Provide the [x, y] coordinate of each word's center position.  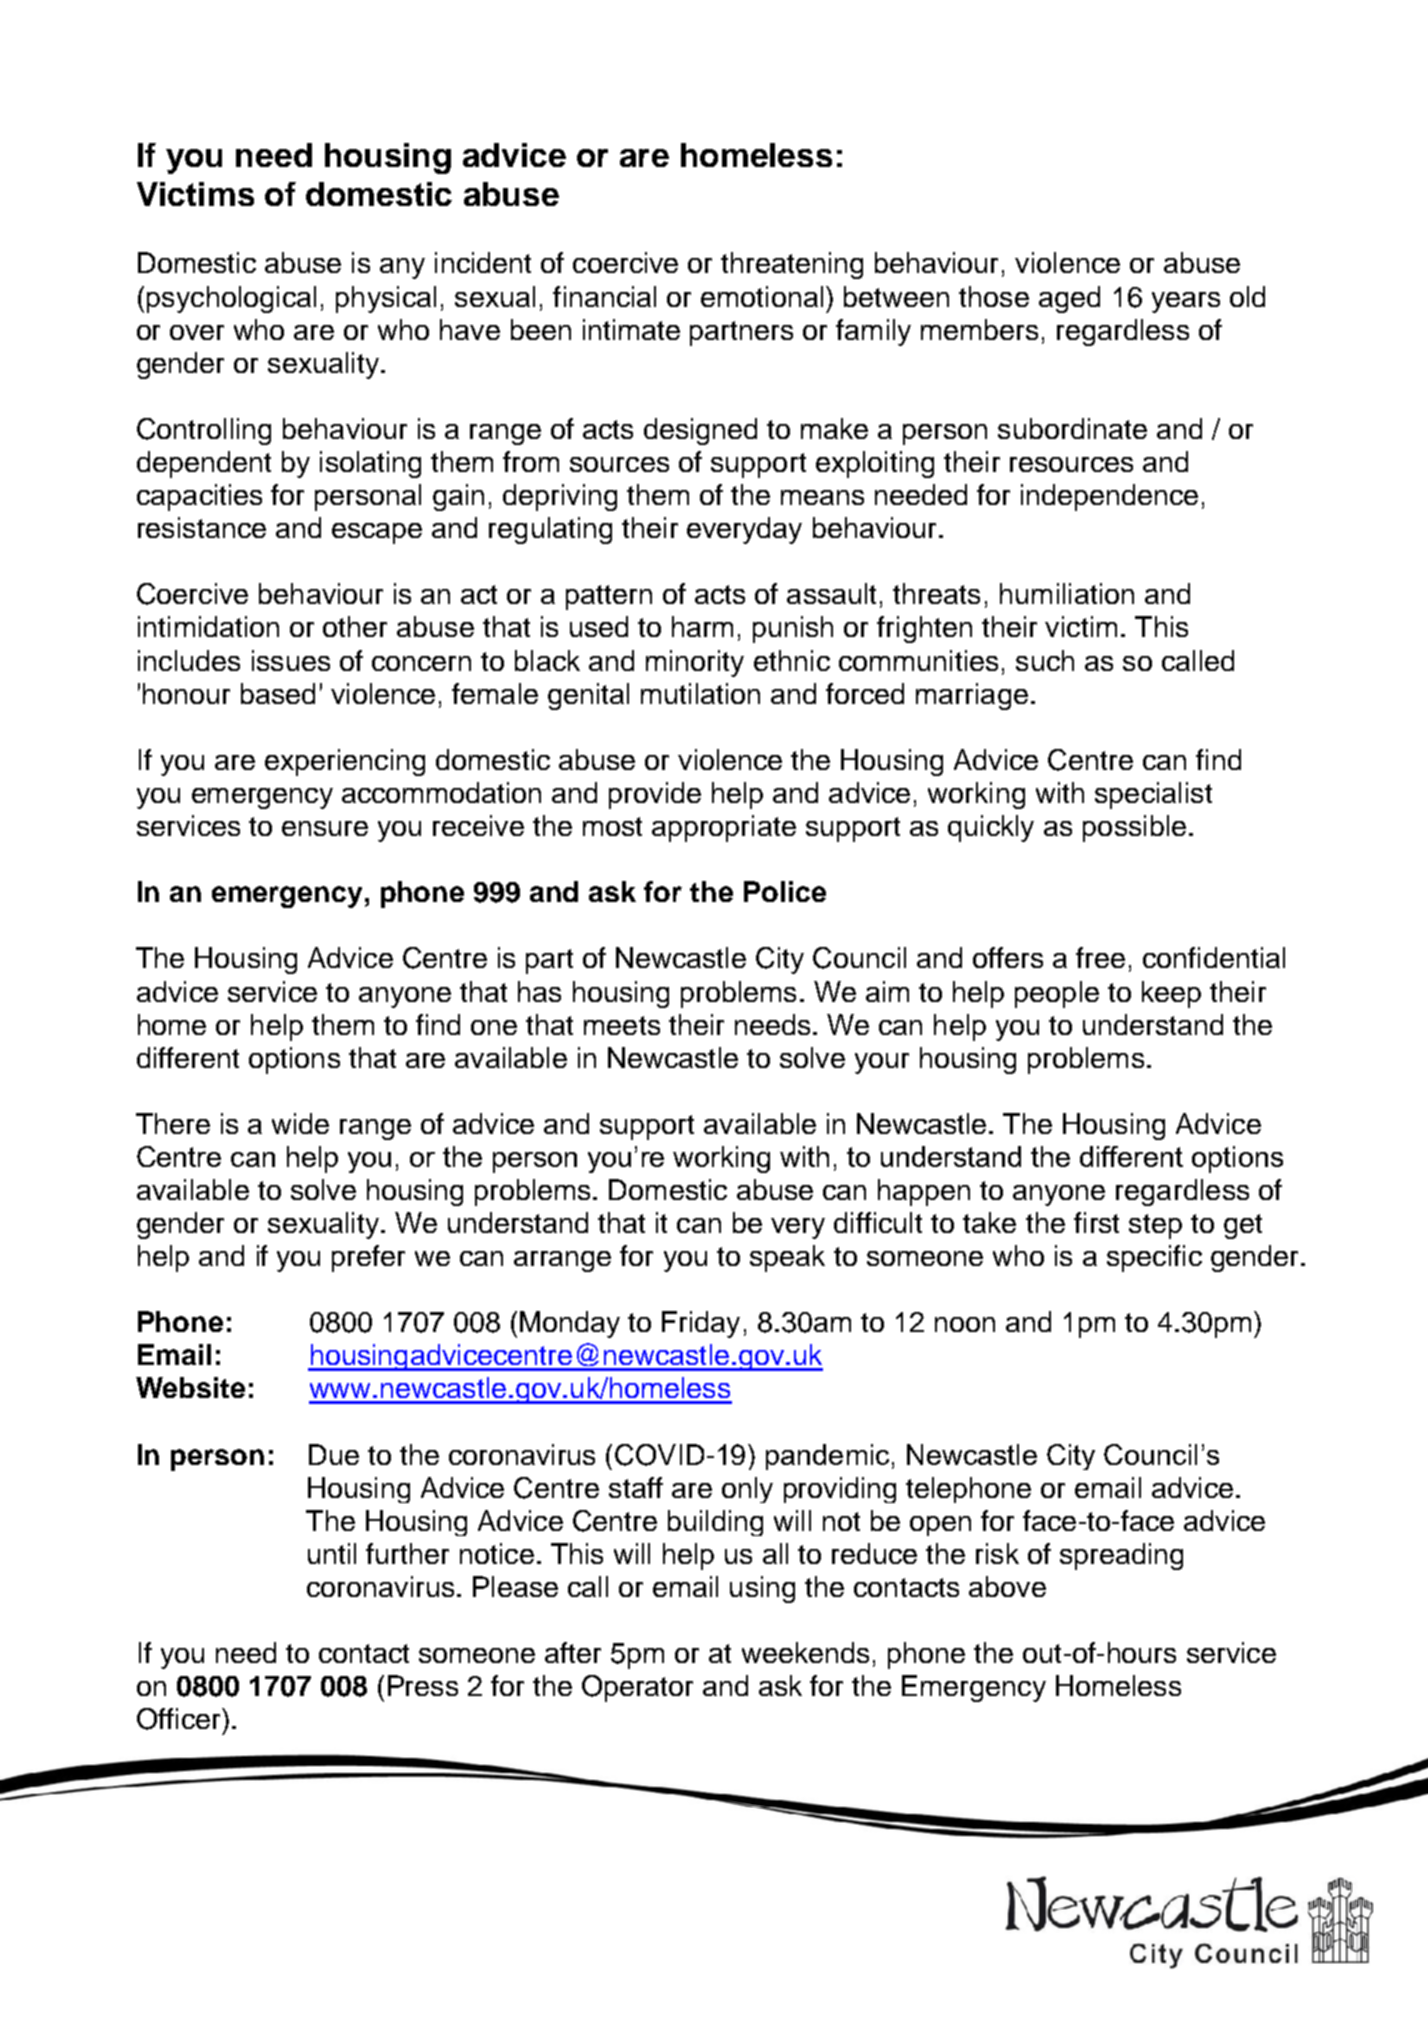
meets [622, 1025]
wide [300, 1123]
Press [423, 1685]
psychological [231, 299]
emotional [762, 296]
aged [1069, 299]
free [1100, 957]
